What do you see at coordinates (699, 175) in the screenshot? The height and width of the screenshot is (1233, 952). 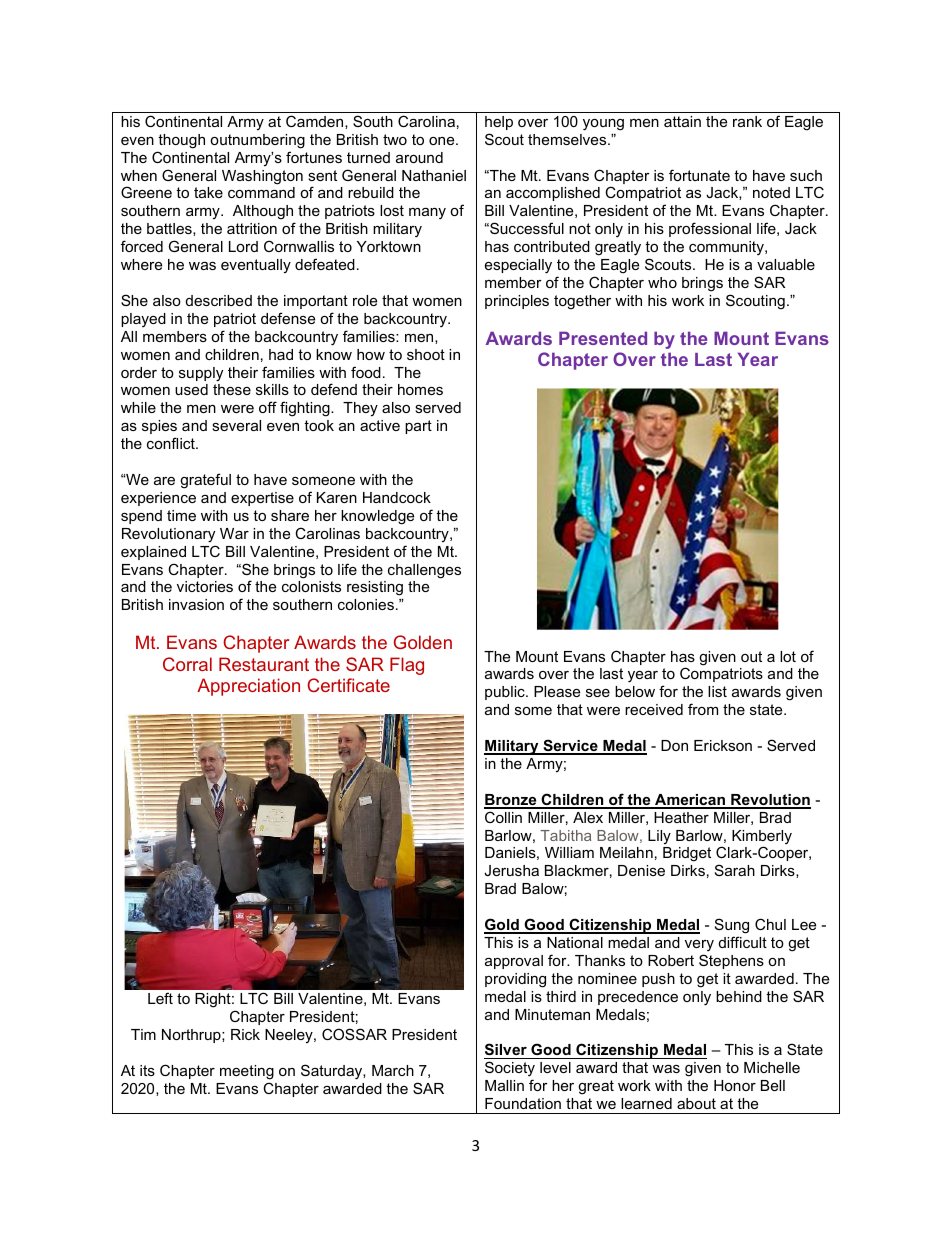 I see `fortunate` at bounding box center [699, 175].
